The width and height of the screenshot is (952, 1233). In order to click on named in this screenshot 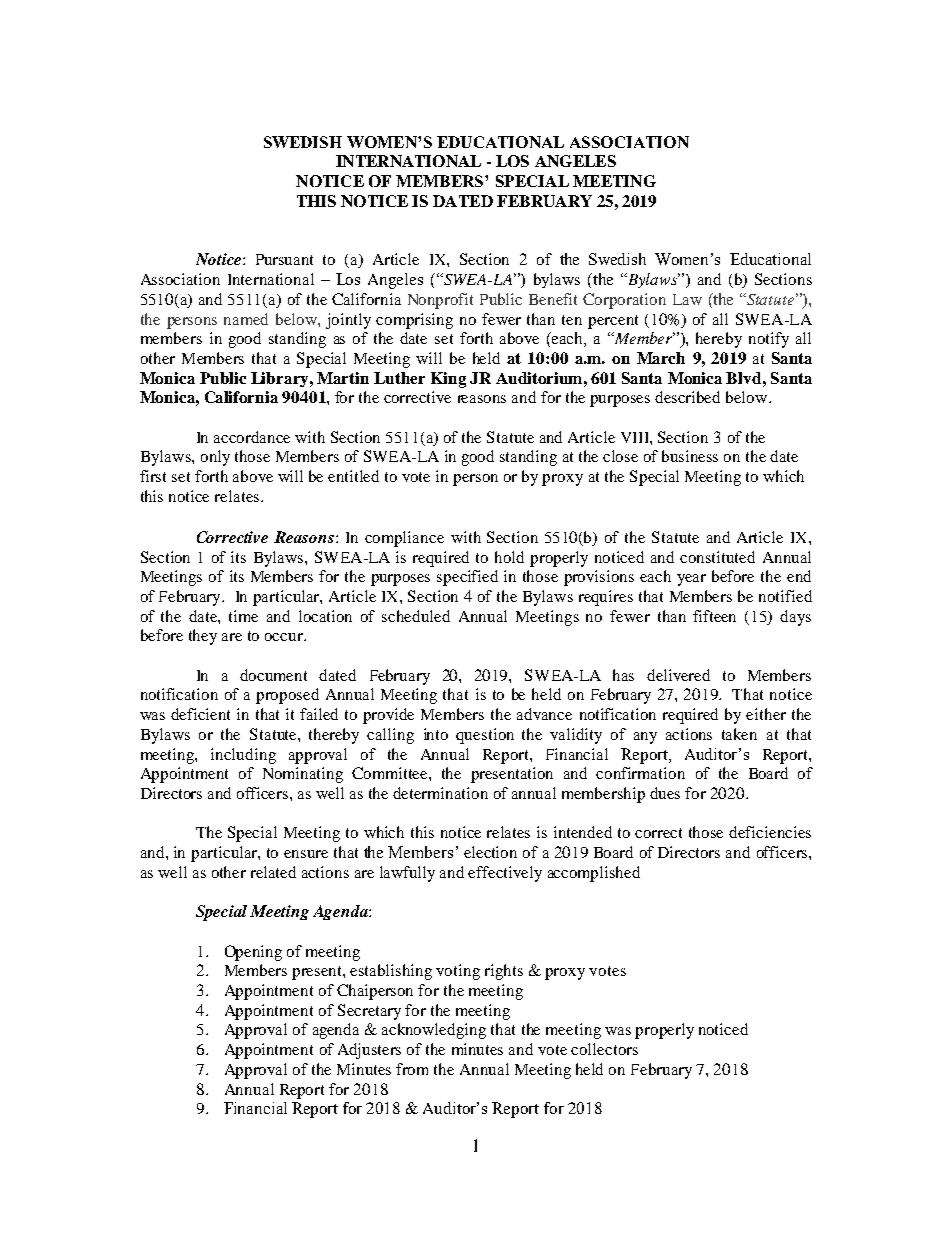, I will do `click(246, 319)`.
